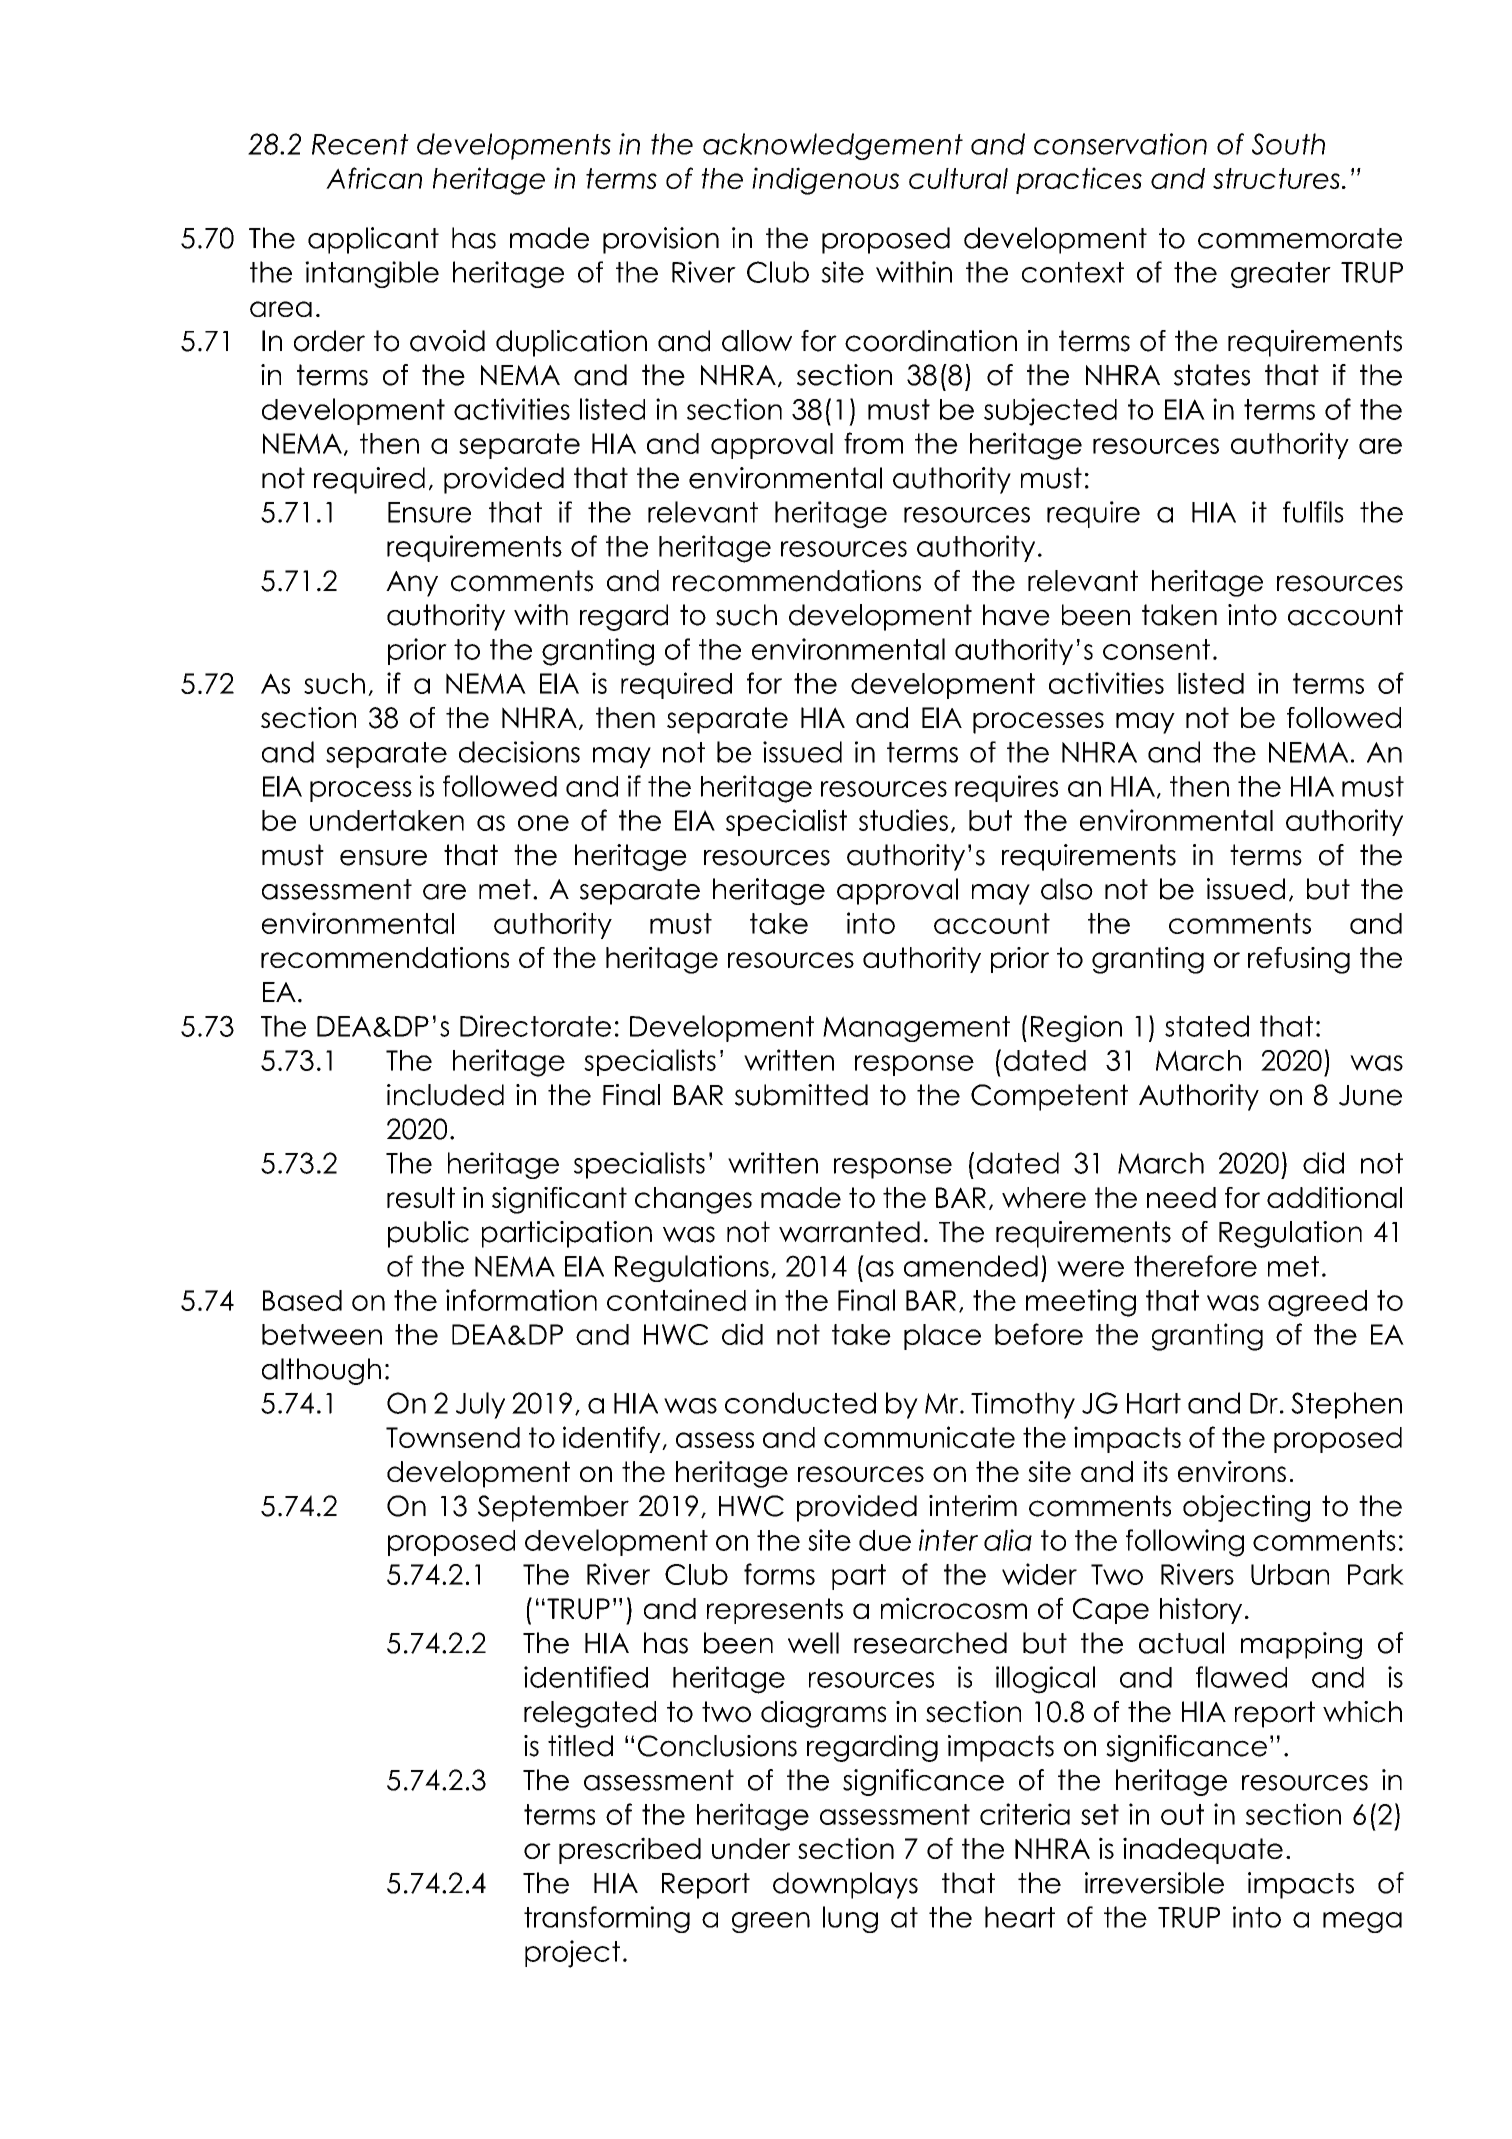  I want to click on structures, so click(1276, 178).
